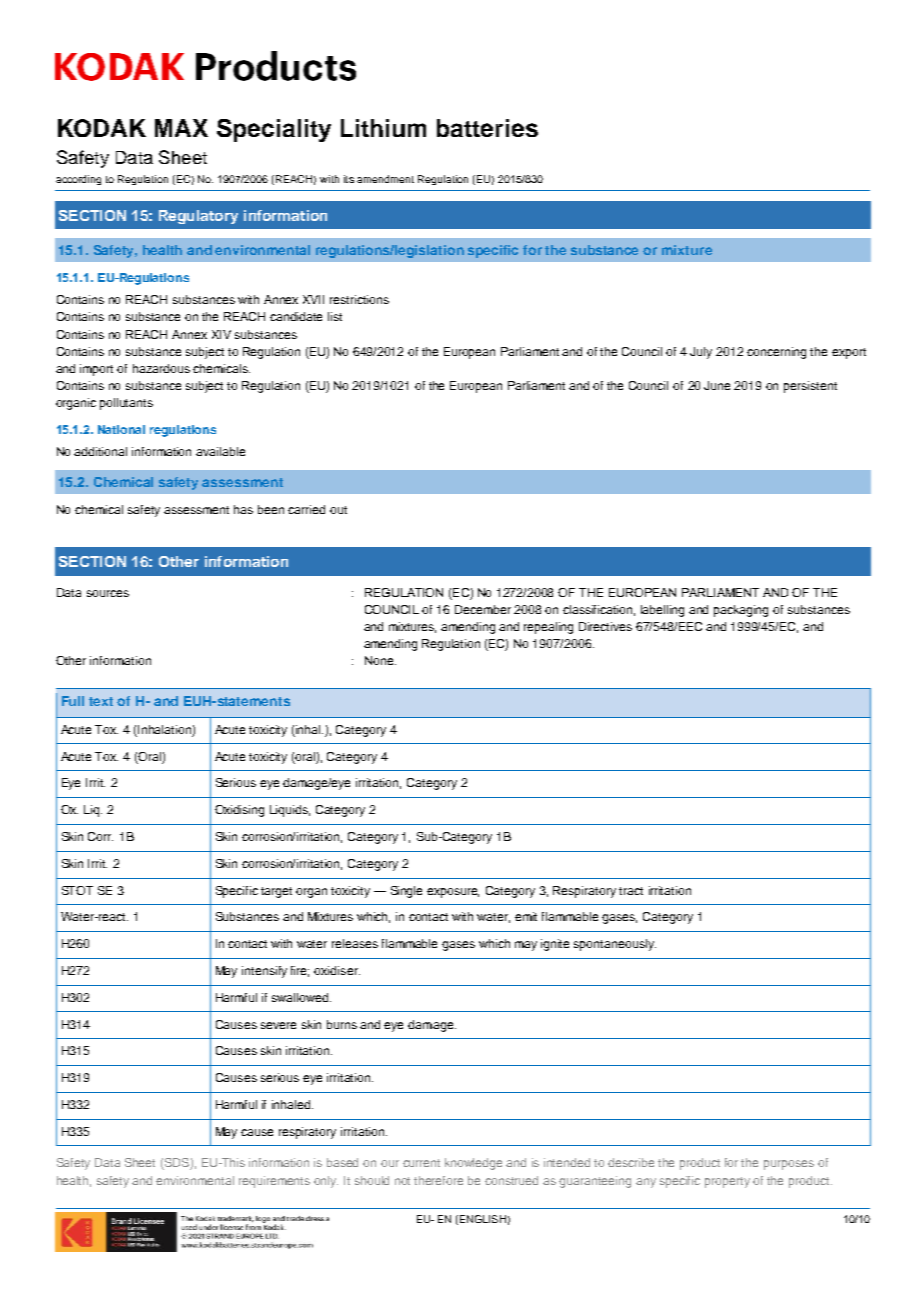 This page has width=924, height=1308. Describe the element at coordinates (274, 1182) in the page. I see `requirements` at that location.
